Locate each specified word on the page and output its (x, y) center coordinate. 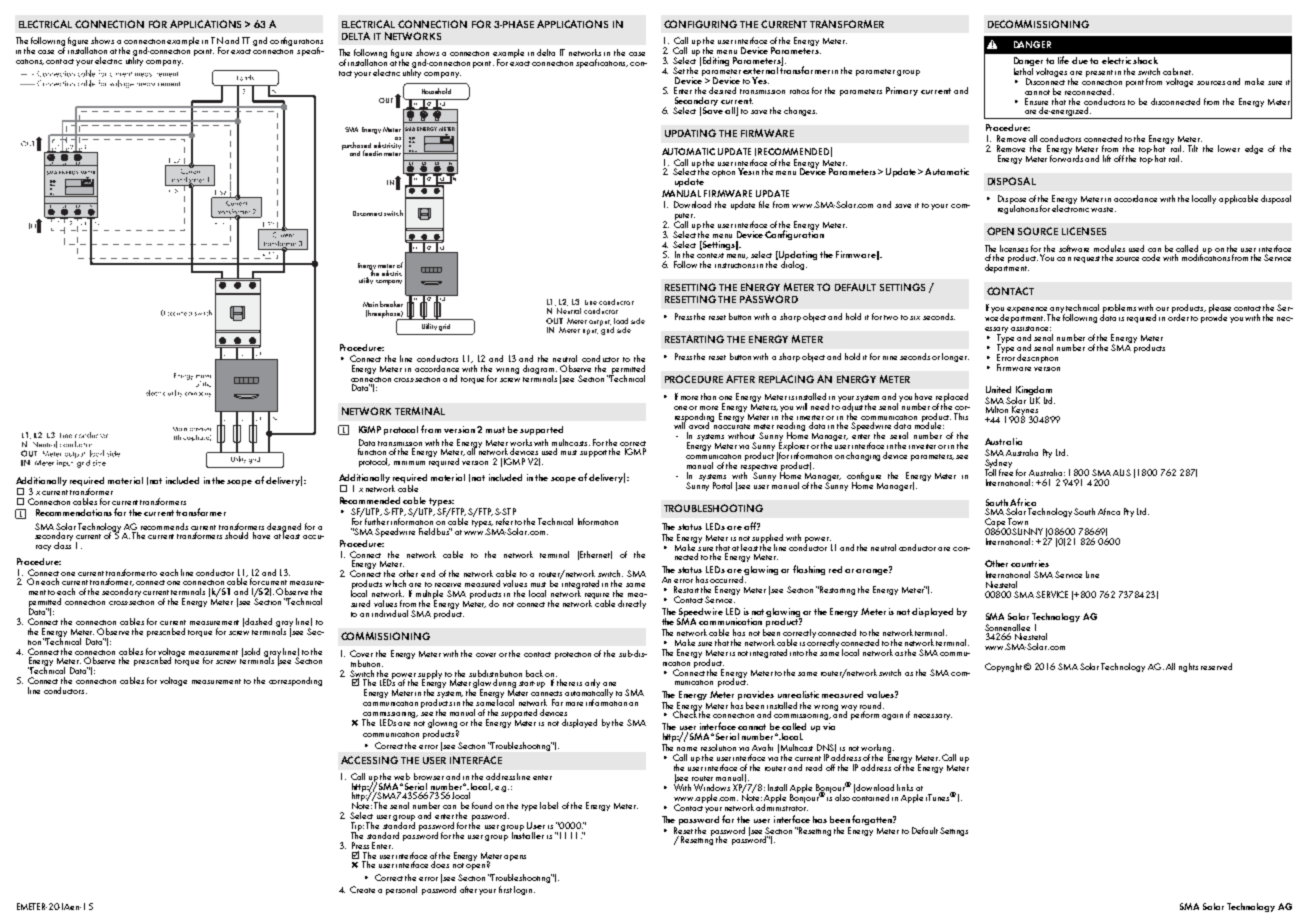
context (710, 255)
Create (362, 889)
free (1006, 471)
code (1151, 257)
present (1099, 73)
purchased (356, 147)
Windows (712, 787)
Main (370, 304)
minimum (409, 463)
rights (1188, 667)
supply (430, 675)
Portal (722, 485)
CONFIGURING (700, 24)
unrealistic (798, 694)
